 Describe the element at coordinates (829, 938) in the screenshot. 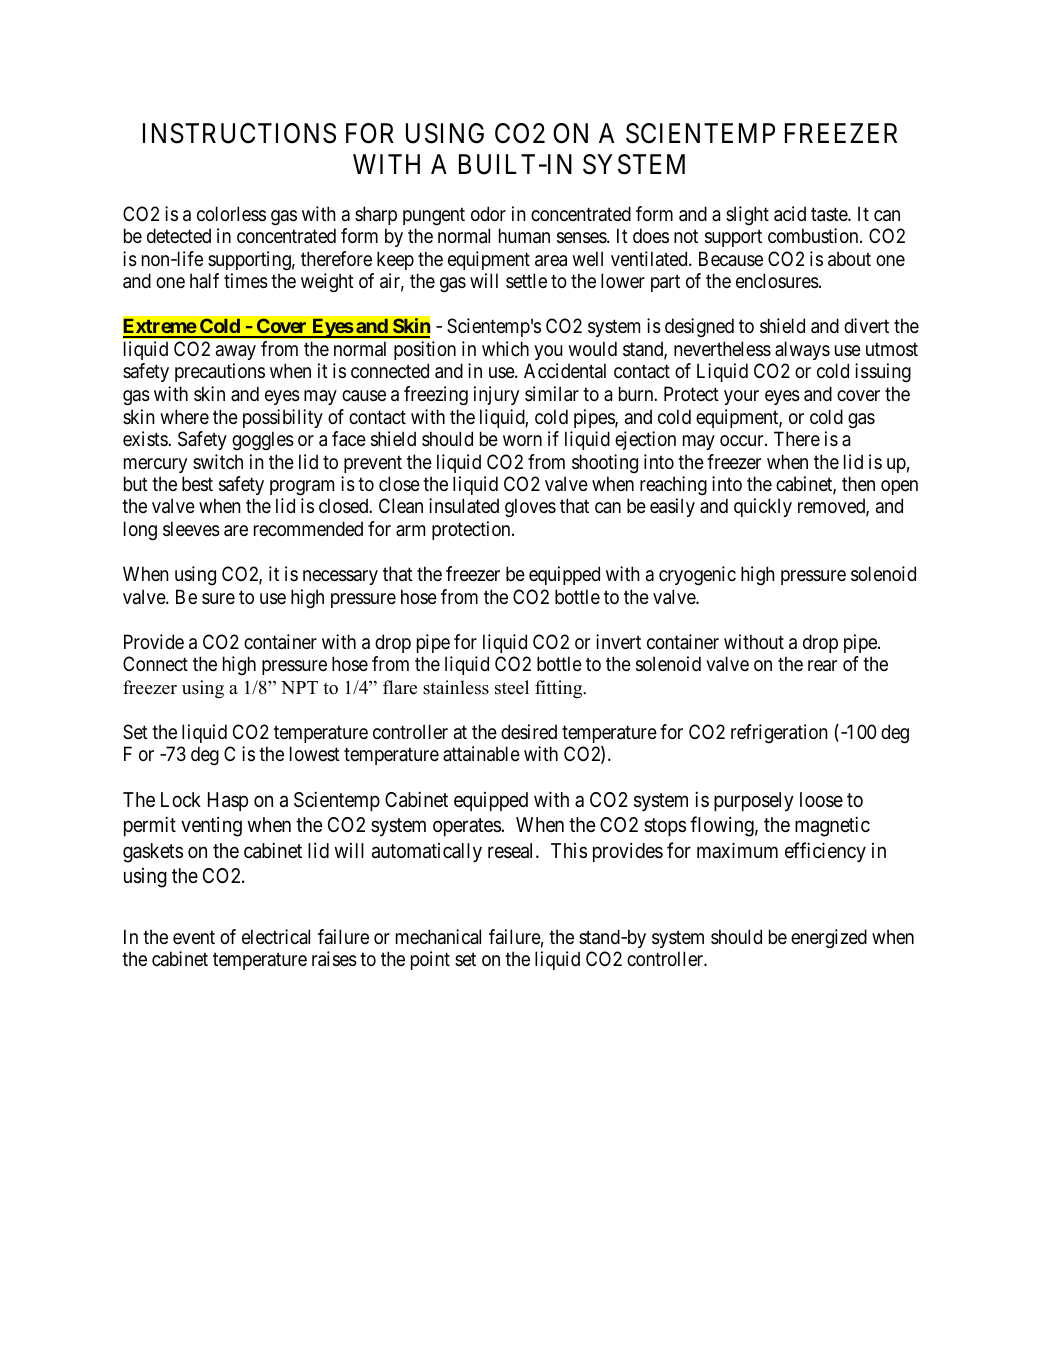

I see `energized` at that location.
